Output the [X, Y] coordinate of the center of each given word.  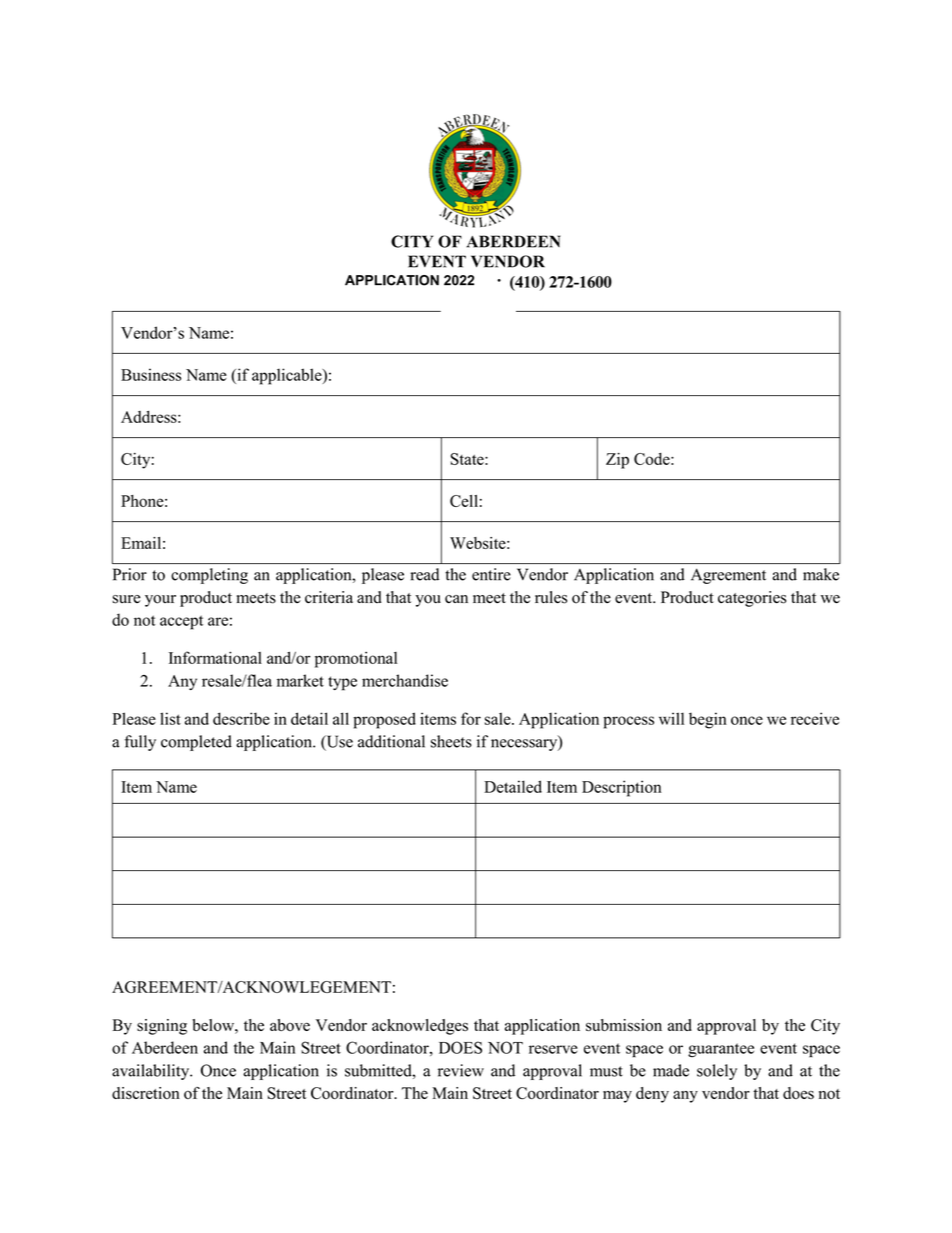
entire [491, 574]
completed [196, 743]
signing [162, 1027]
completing [209, 576]
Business [151, 374]
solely [717, 1072]
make [821, 574]
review [461, 1070]
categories [752, 599]
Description [622, 788]
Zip [617, 461]
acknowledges [420, 1027]
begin [708, 720]
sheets [451, 741]
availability [152, 1072]
